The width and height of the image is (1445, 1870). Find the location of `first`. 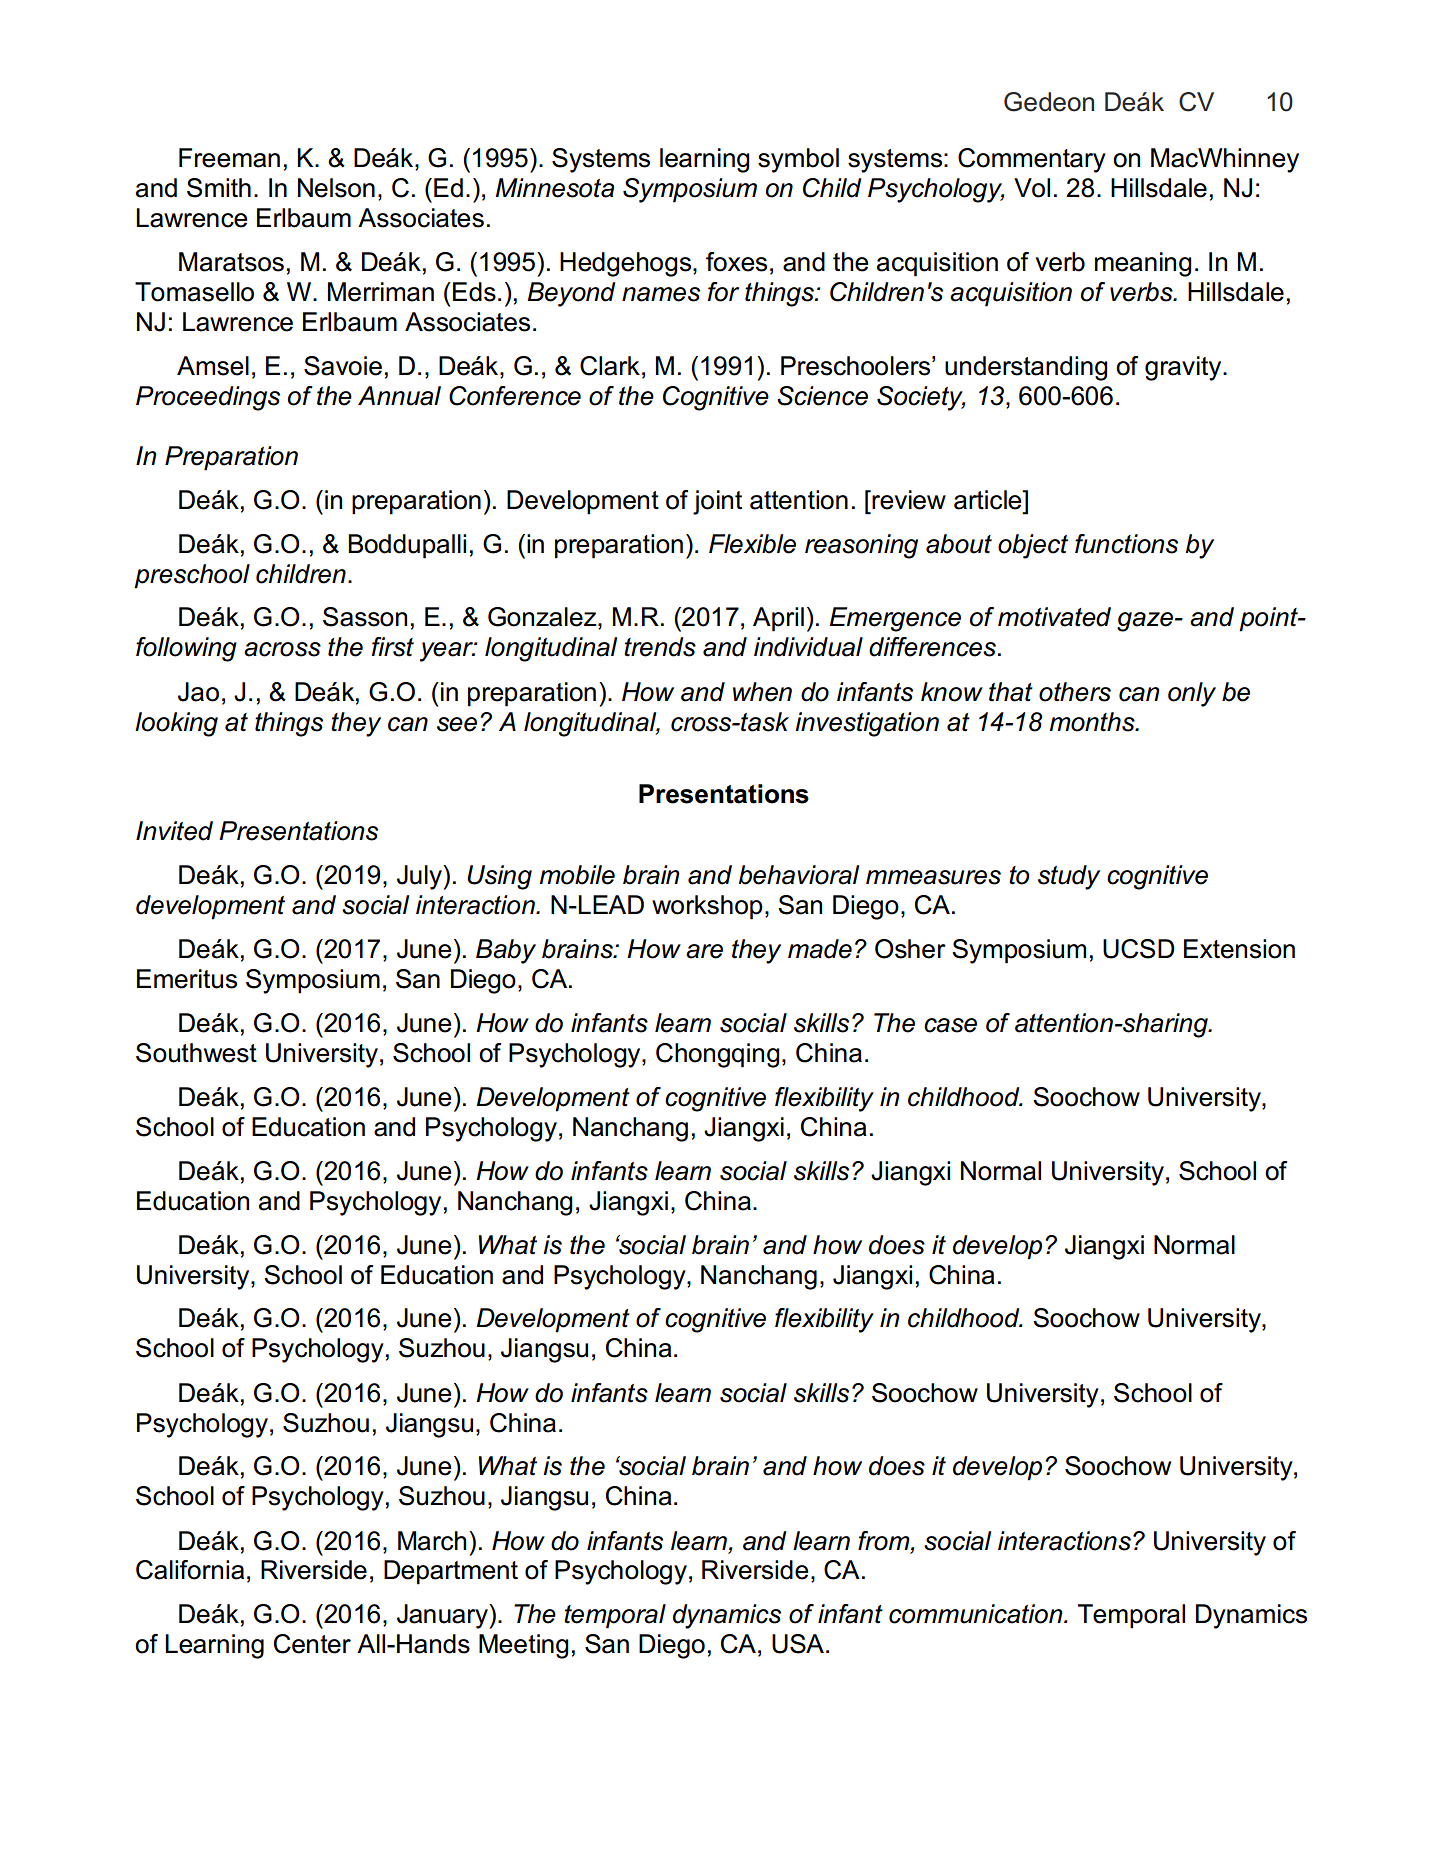

first is located at coordinates (393, 647).
